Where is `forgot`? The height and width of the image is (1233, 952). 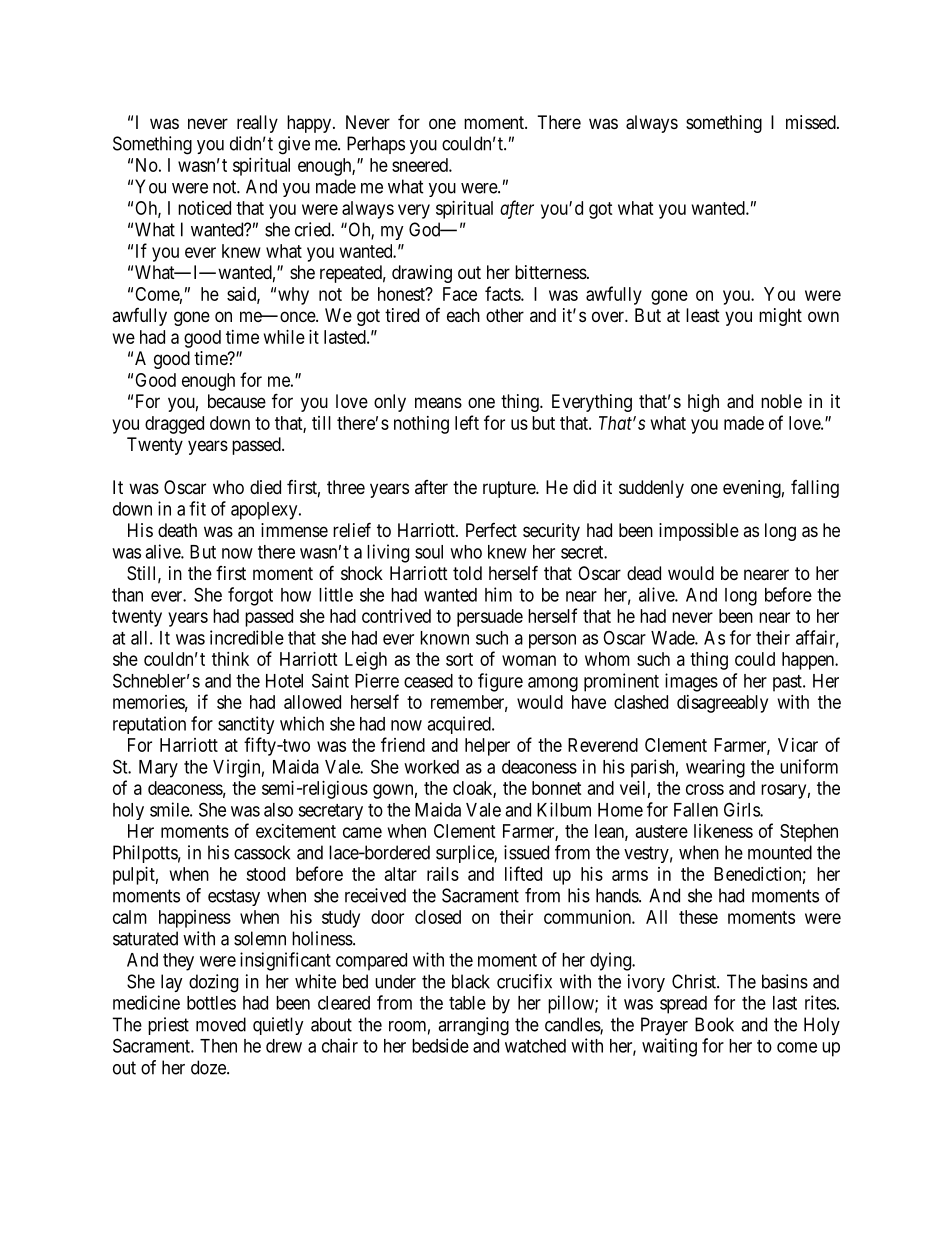
forgot is located at coordinates (250, 596).
